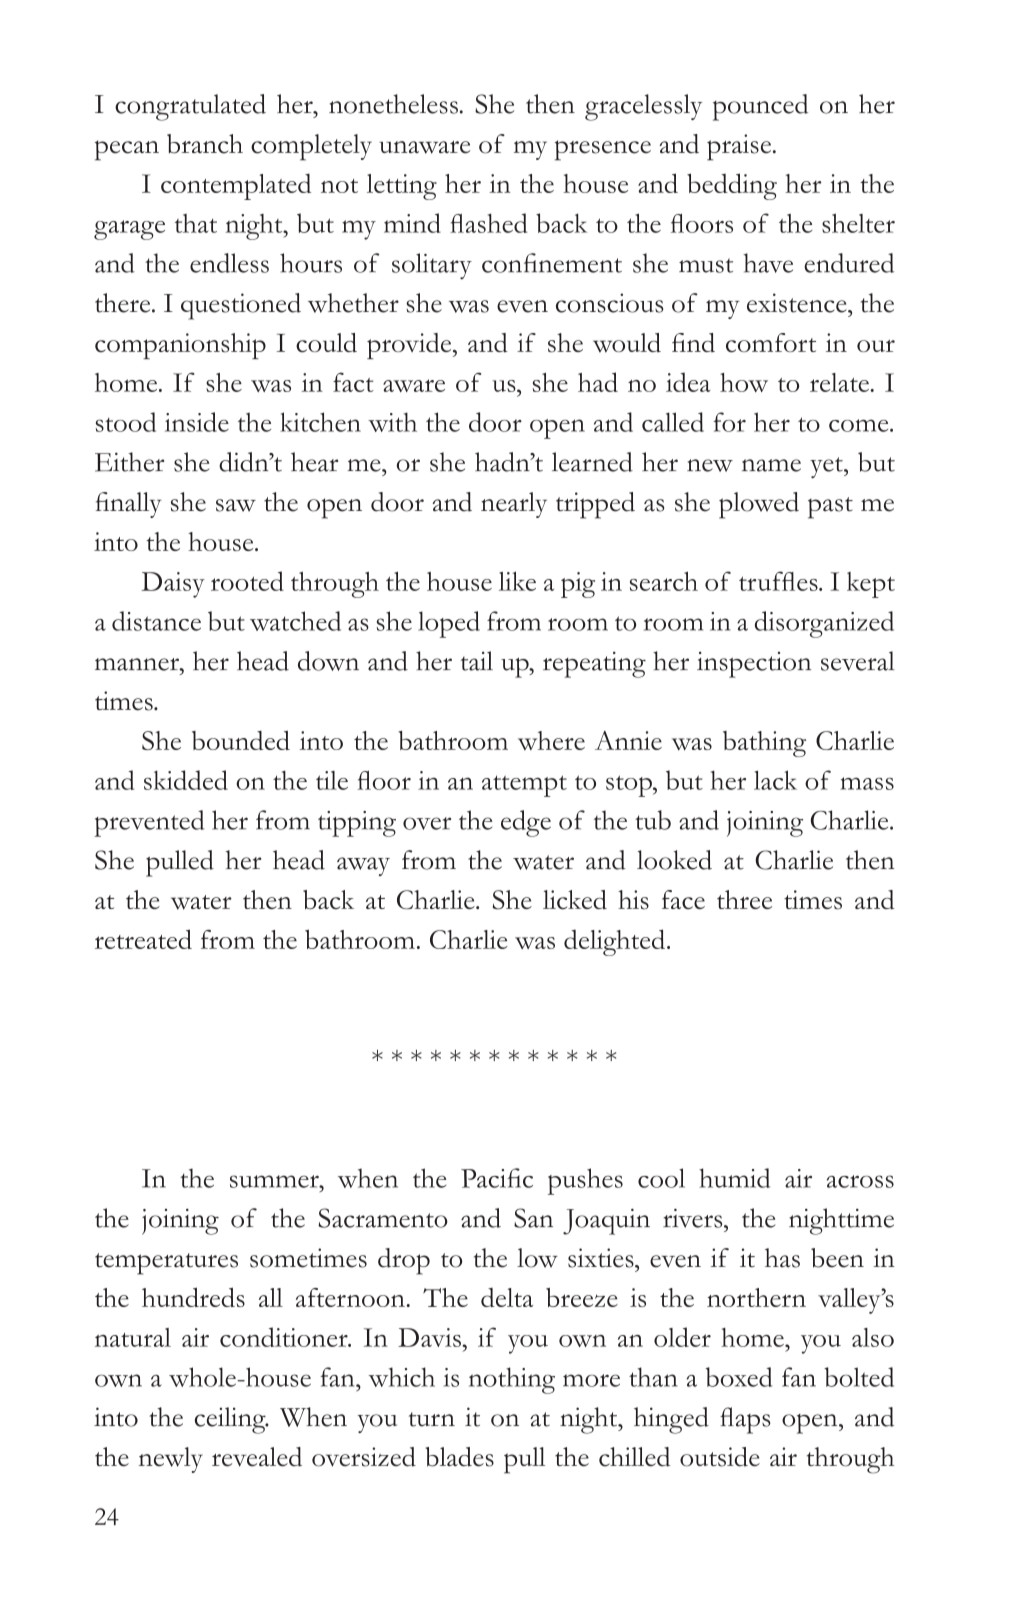  I want to click on lack, so click(775, 780).
